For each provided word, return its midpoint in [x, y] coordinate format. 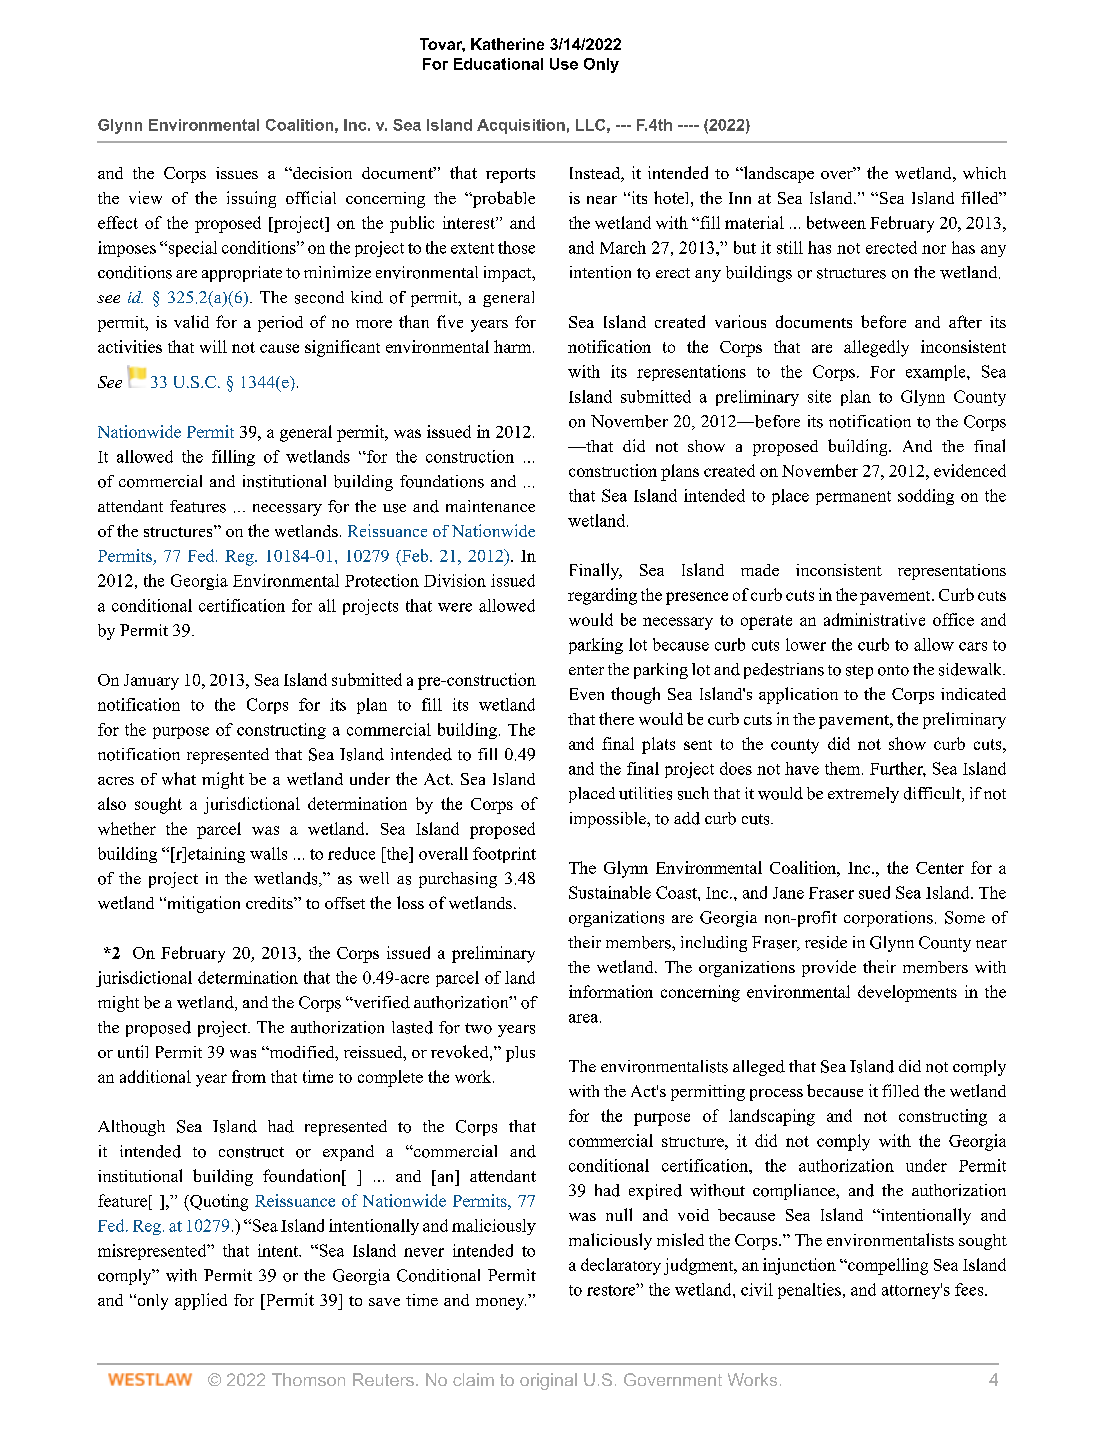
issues [237, 173]
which [984, 173]
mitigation [202, 904]
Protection [382, 580]
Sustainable [610, 892]
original [548, 1381]
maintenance [490, 506]
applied [201, 1301]
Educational [498, 64]
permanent [853, 498]
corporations [888, 919]
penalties [809, 1291]
